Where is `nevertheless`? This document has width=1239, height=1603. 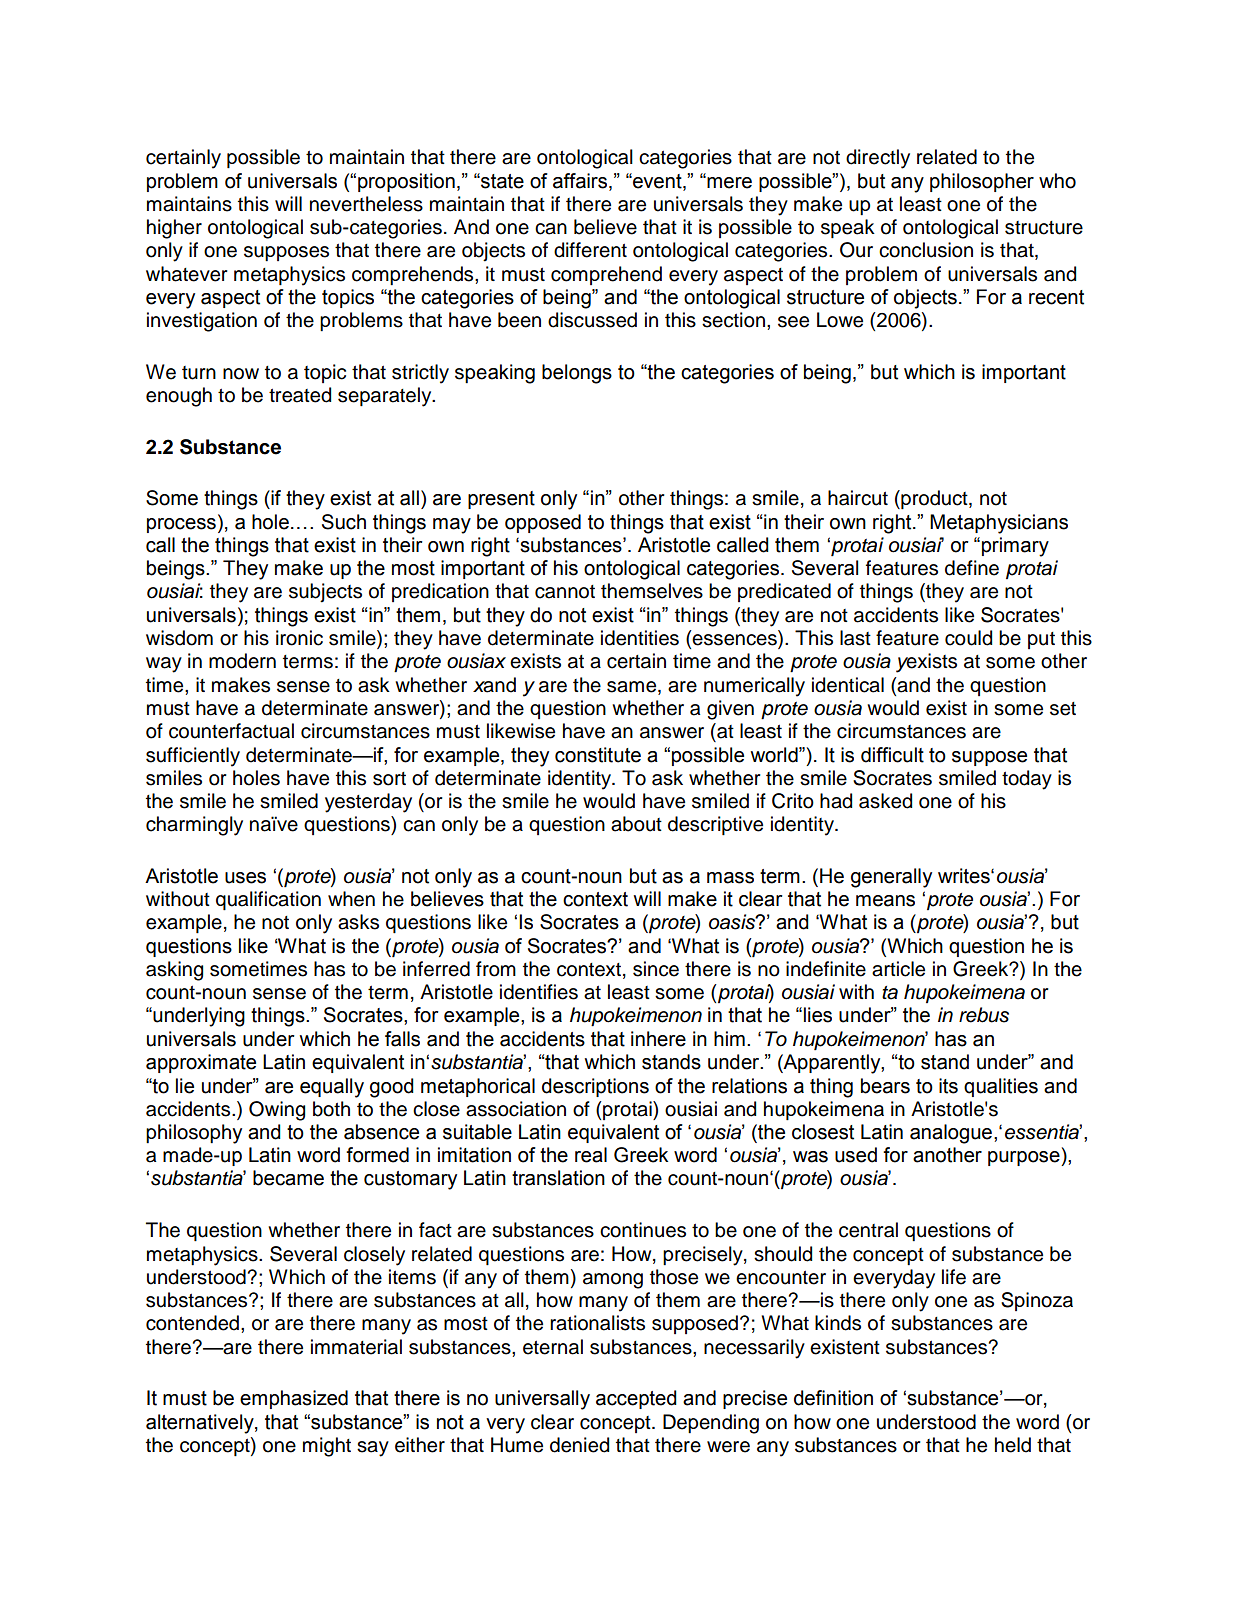 nevertheless is located at coordinates (366, 204).
